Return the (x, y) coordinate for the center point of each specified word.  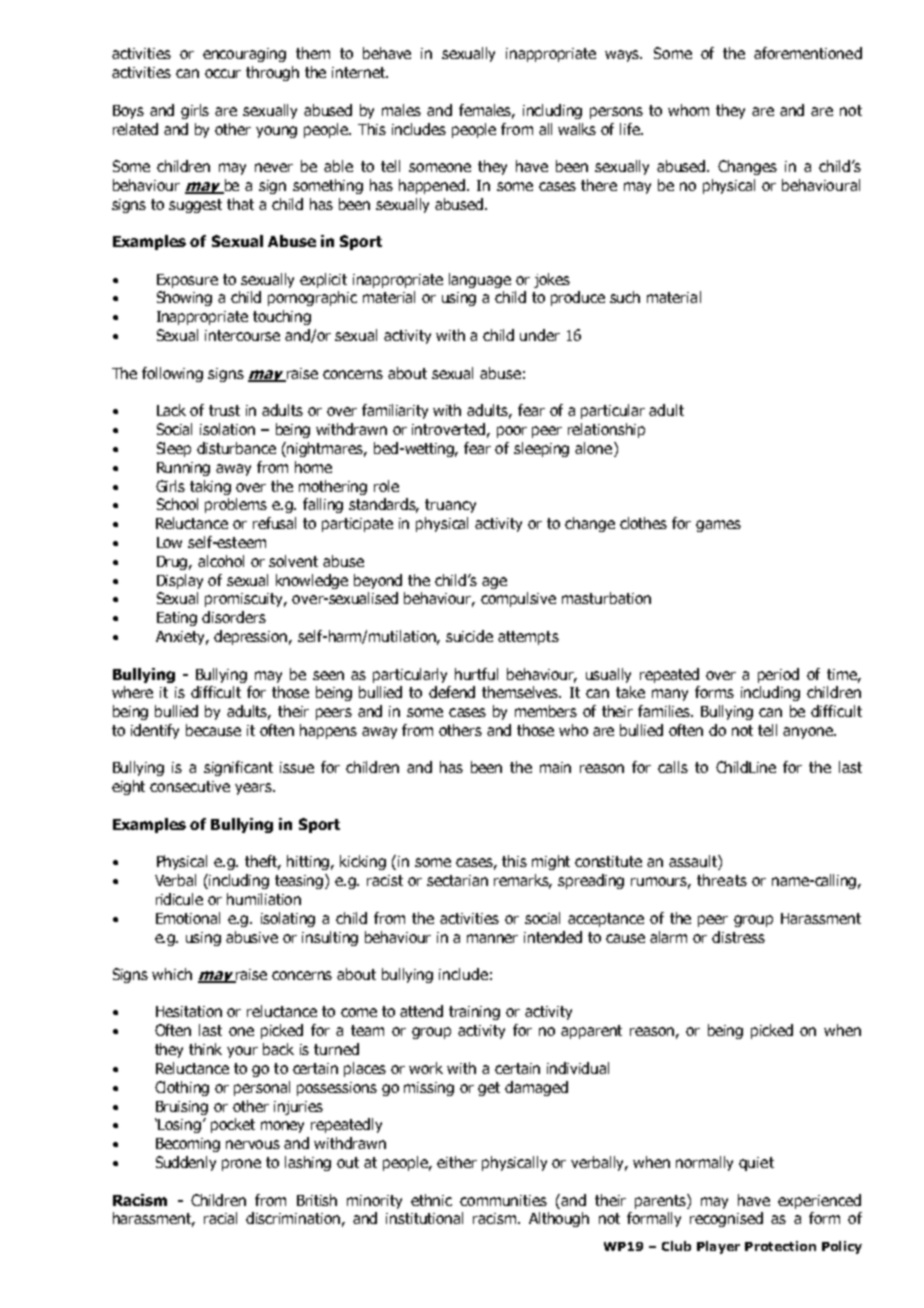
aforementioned (808, 53)
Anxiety (182, 638)
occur (223, 73)
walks (577, 129)
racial (220, 1218)
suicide (469, 636)
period (778, 675)
